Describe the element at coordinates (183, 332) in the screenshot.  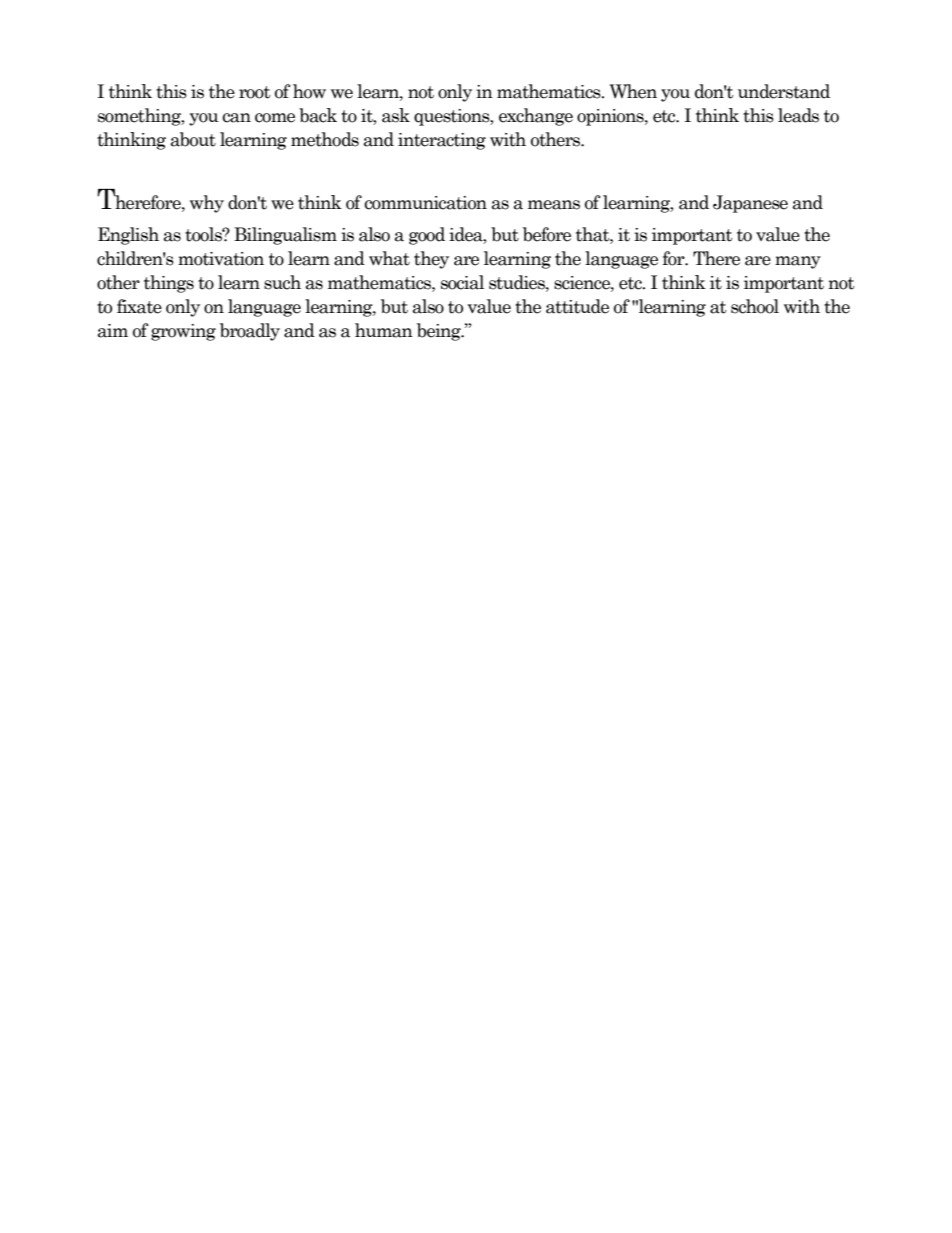
I see `growing` at that location.
